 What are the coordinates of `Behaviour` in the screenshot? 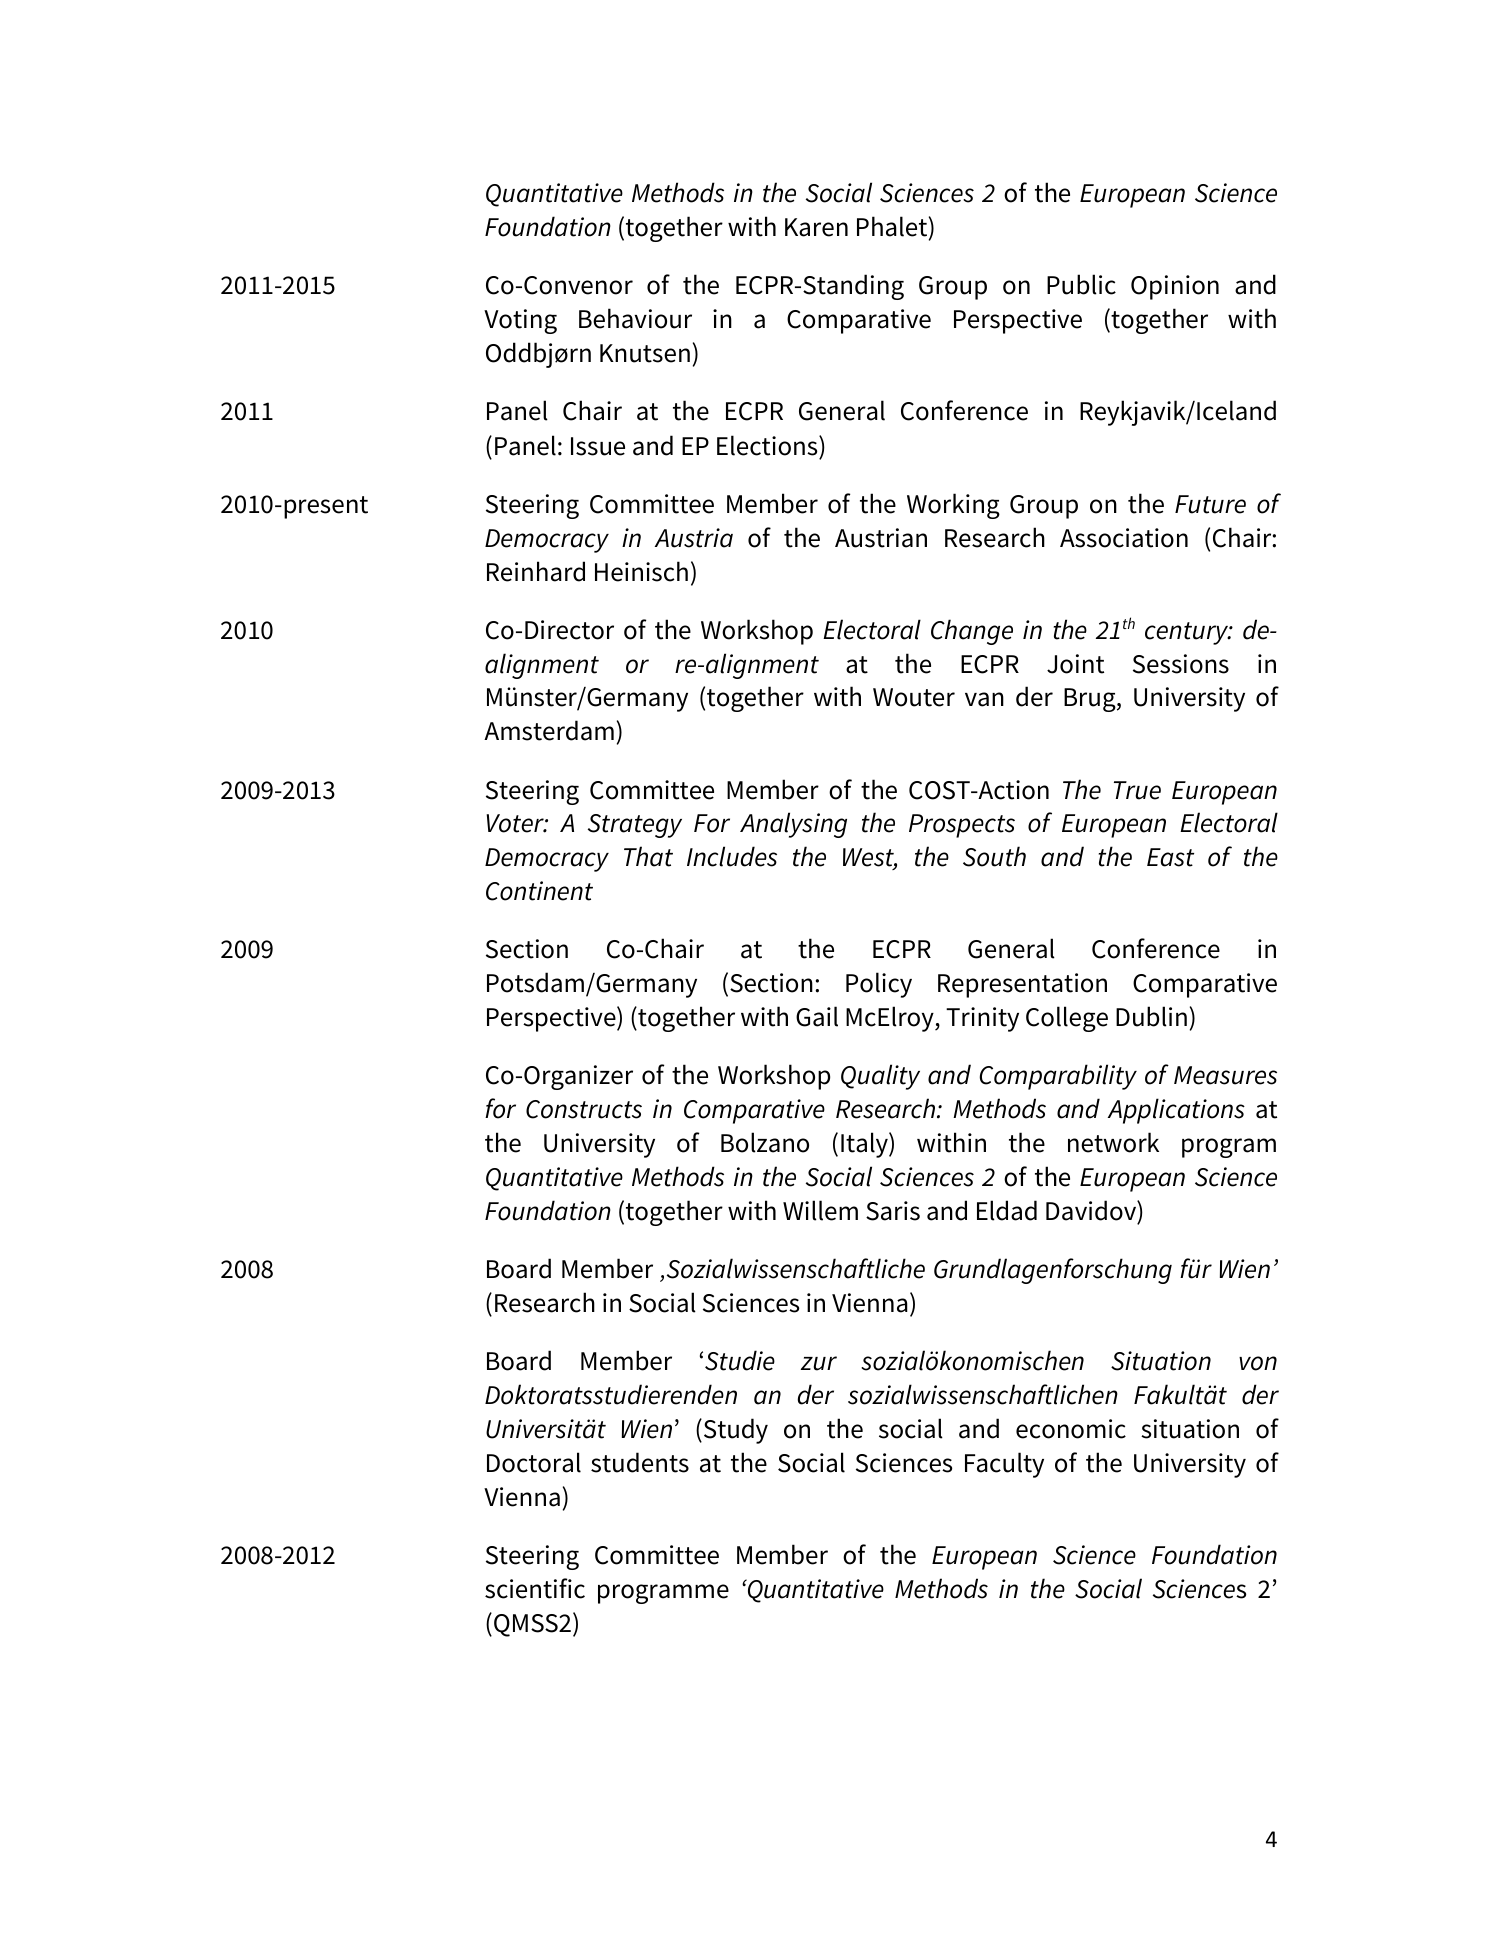 It's located at (635, 318).
